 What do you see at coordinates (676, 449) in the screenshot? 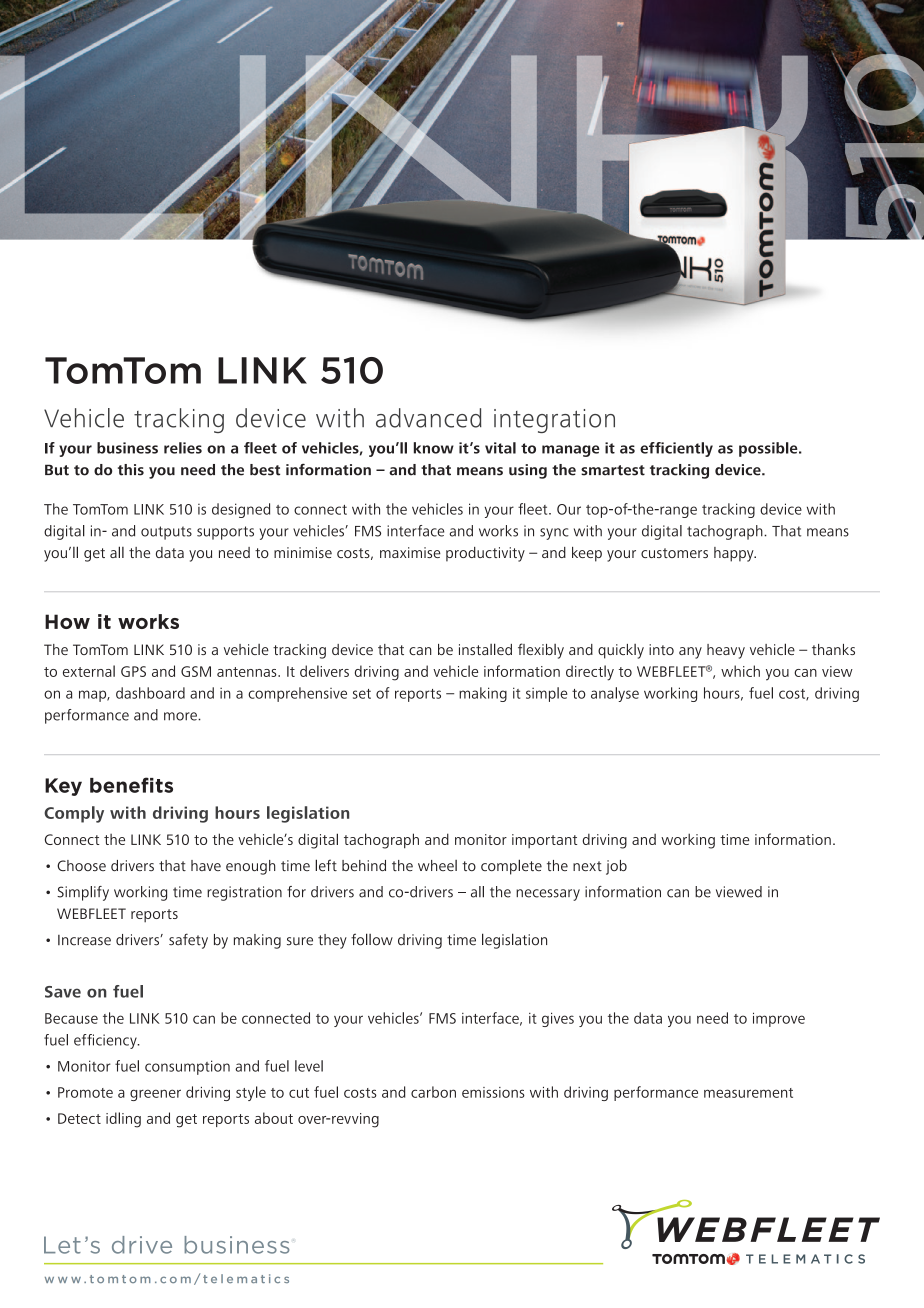
I see `efficiently` at bounding box center [676, 449].
